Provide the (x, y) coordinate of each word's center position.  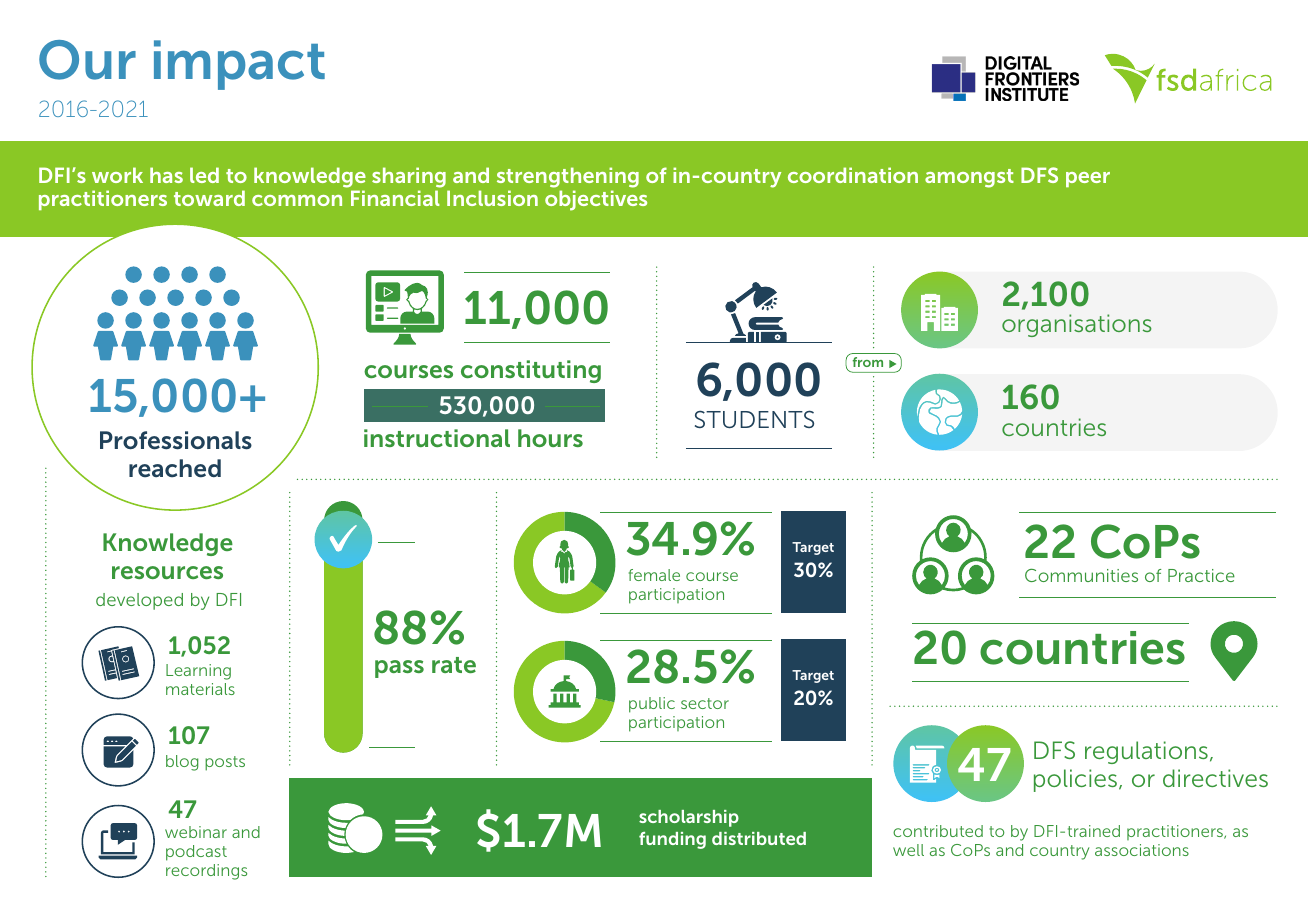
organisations (1077, 325)
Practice (1201, 575)
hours (550, 438)
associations (1142, 850)
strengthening (568, 179)
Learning (198, 672)
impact (239, 65)
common (297, 200)
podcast (196, 853)
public (652, 705)
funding (672, 840)
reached (175, 468)
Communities (1081, 575)
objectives (596, 200)
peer (1088, 179)
